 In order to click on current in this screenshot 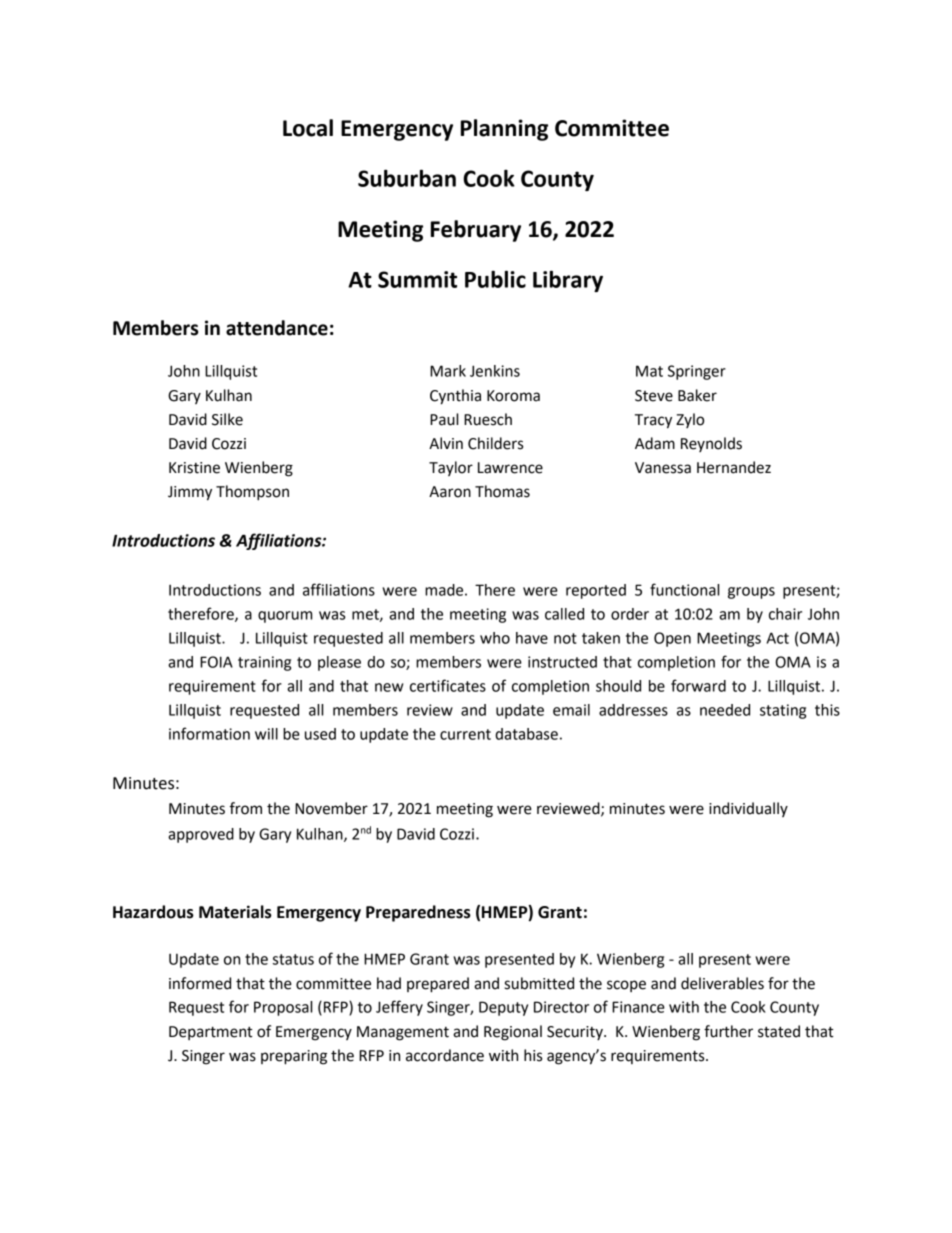, I will do `click(465, 734)`.
